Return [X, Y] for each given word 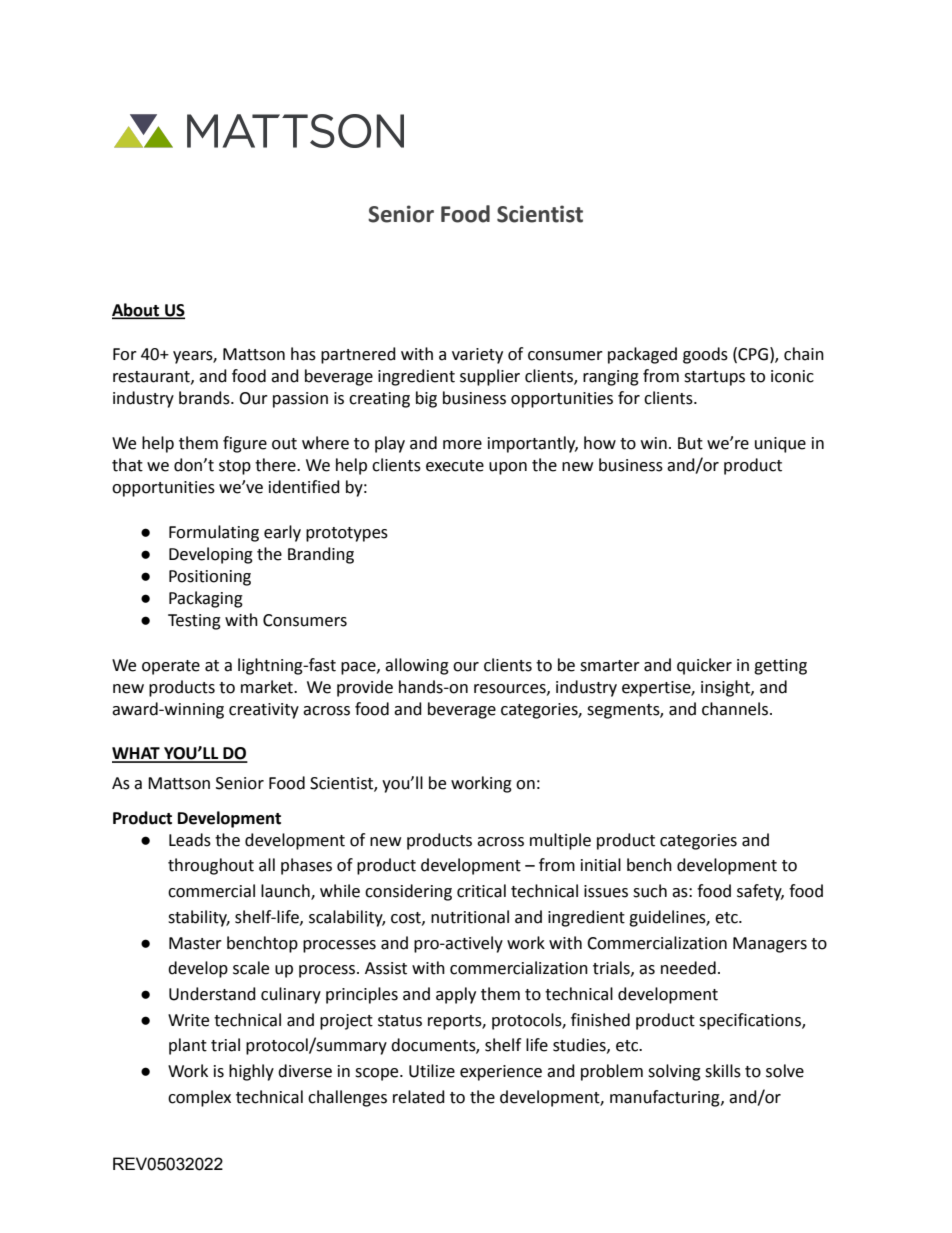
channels [735, 709]
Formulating [214, 533]
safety [760, 892]
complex [199, 1098]
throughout [211, 866]
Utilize [432, 1071]
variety [477, 356]
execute [455, 466]
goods [705, 355]
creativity [264, 711]
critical [481, 891]
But [690, 443]
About [137, 310]
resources [511, 689]
